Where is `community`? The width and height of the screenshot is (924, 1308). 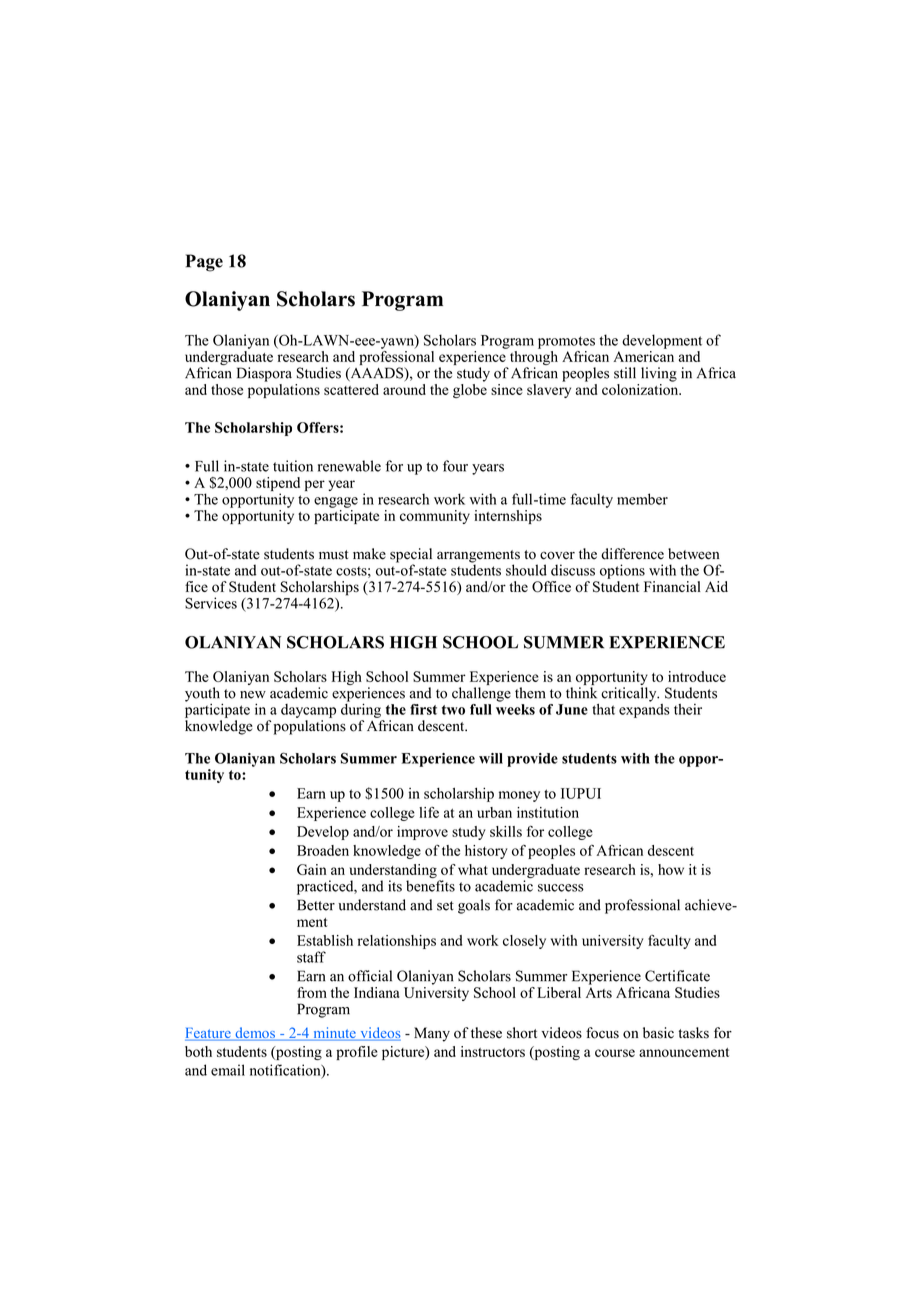
community is located at coordinates (435, 517).
